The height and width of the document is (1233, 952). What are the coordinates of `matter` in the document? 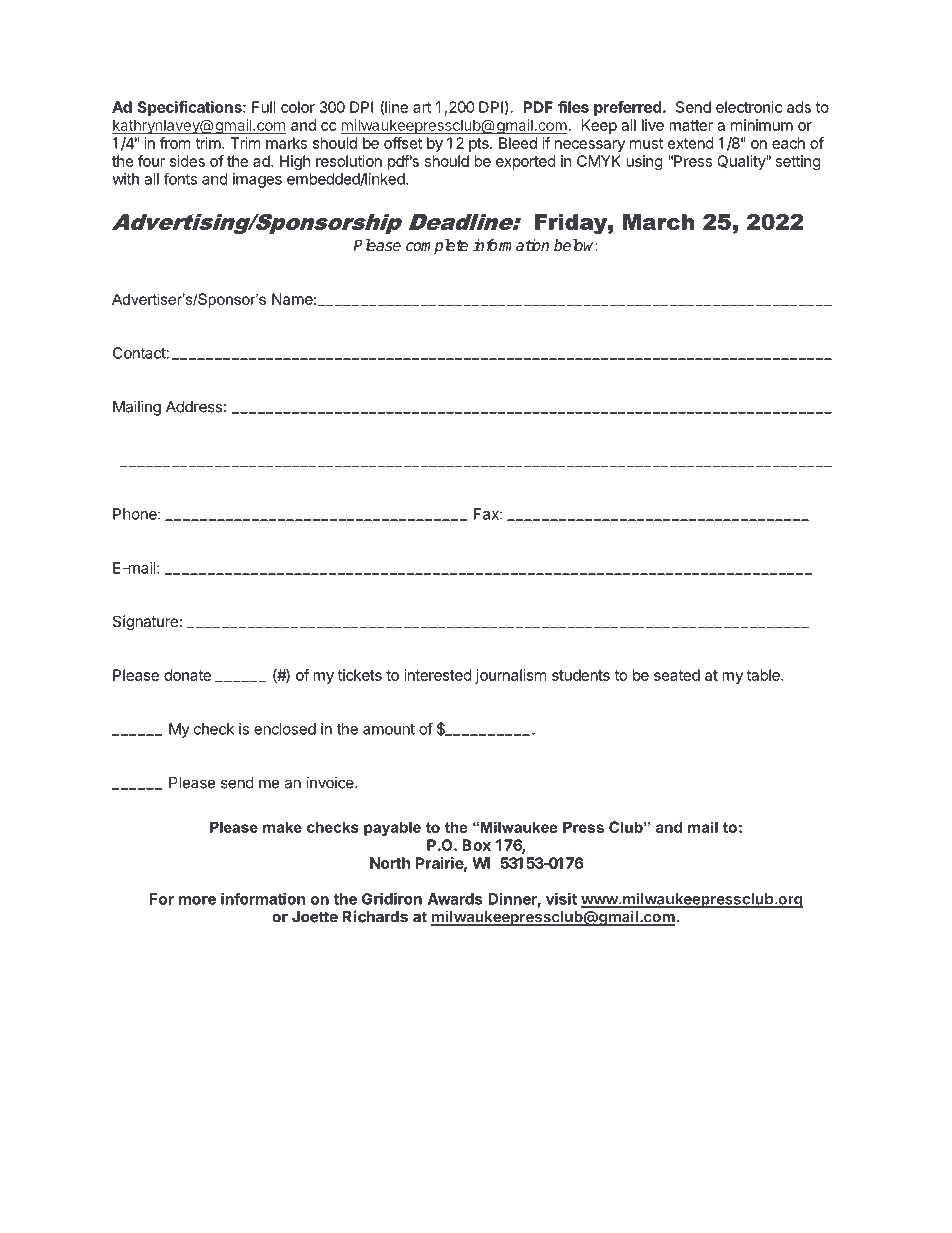 It's located at (691, 125).
